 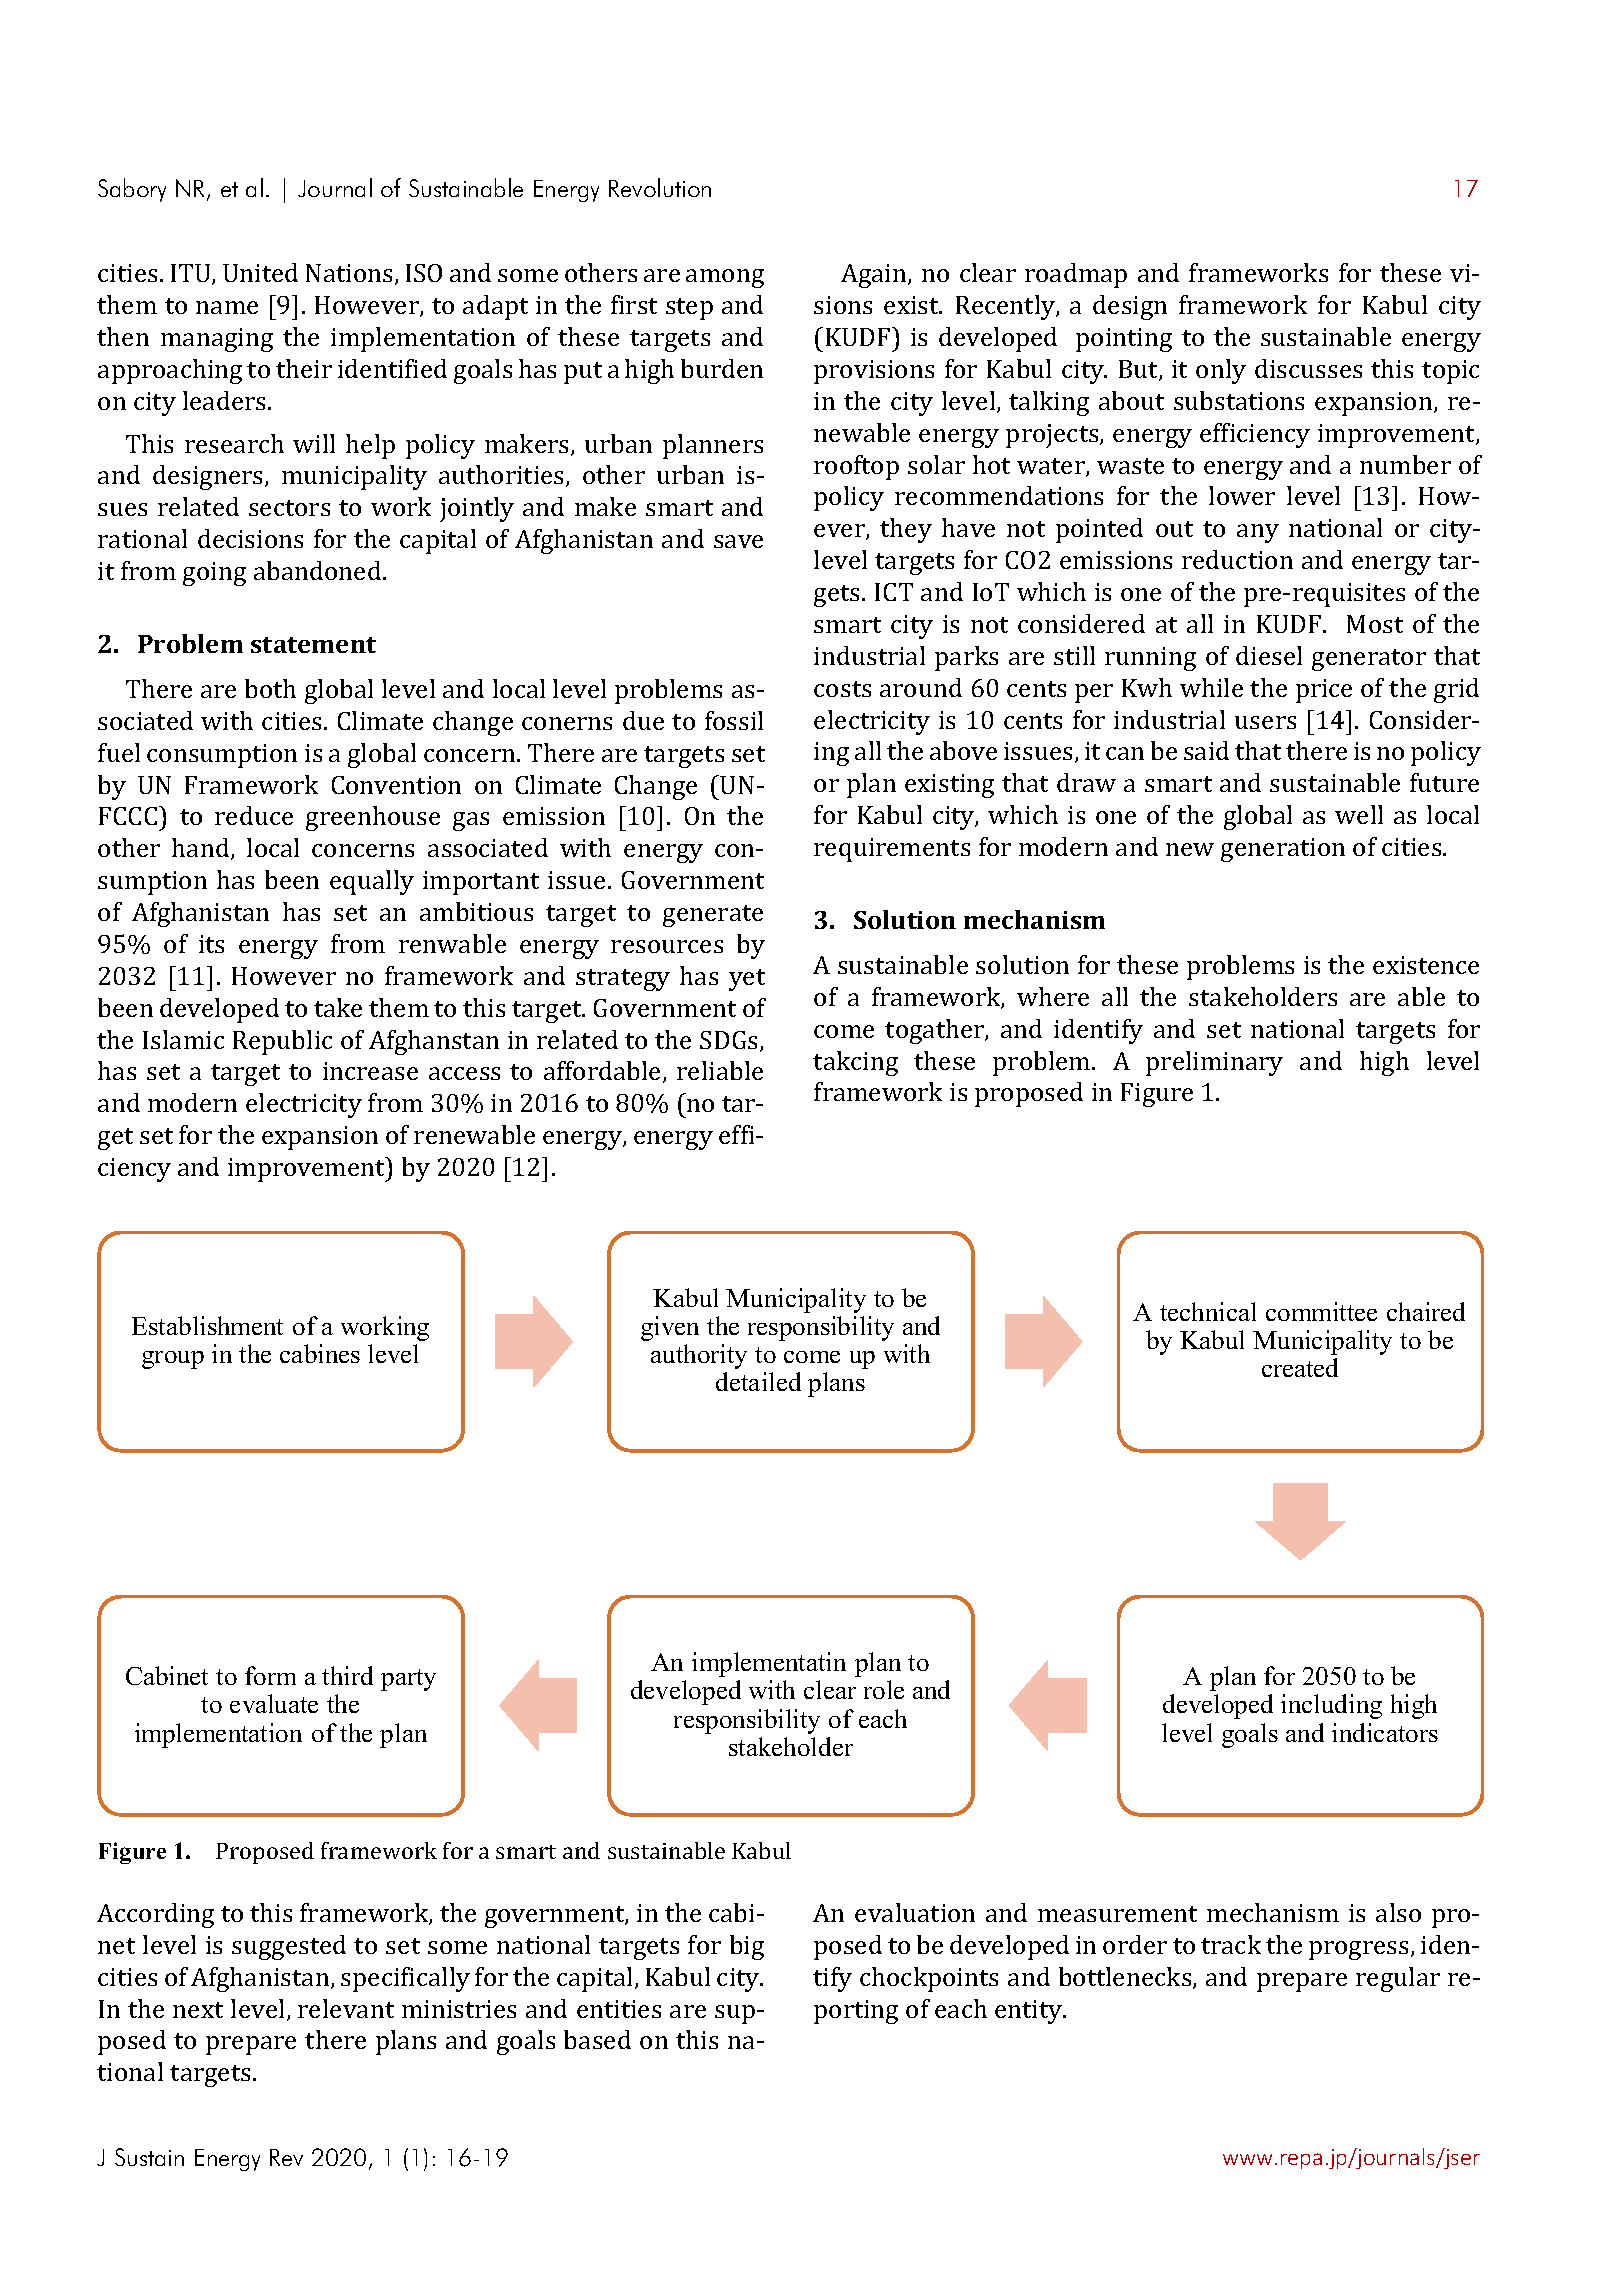 I want to click on United, so click(x=260, y=272).
